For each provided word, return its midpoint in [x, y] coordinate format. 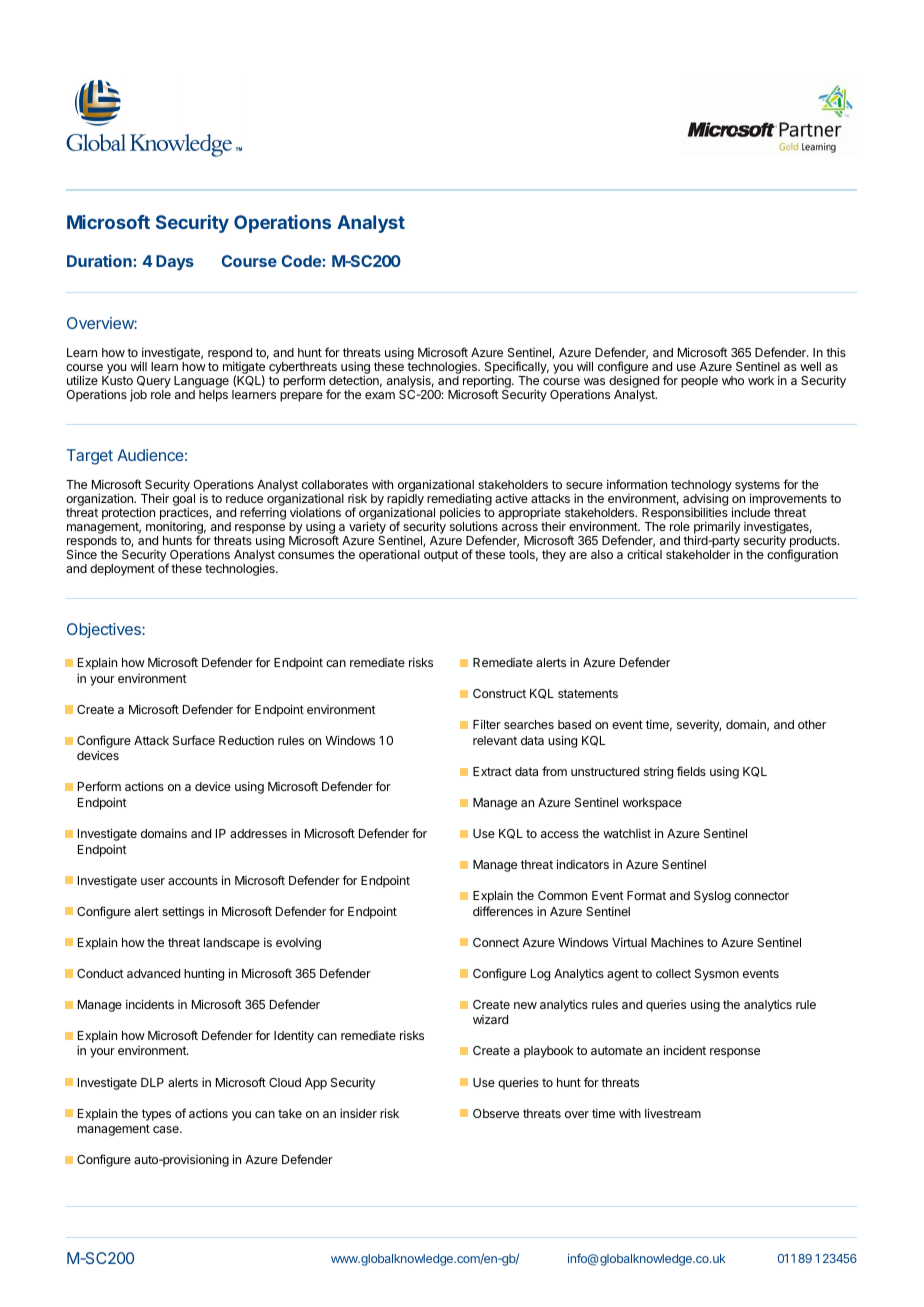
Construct [499, 693]
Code [302, 261]
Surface [194, 740]
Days [175, 263]
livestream [673, 1113]
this [836, 352]
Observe [496, 1113]
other [812, 724]
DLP [152, 1082]
